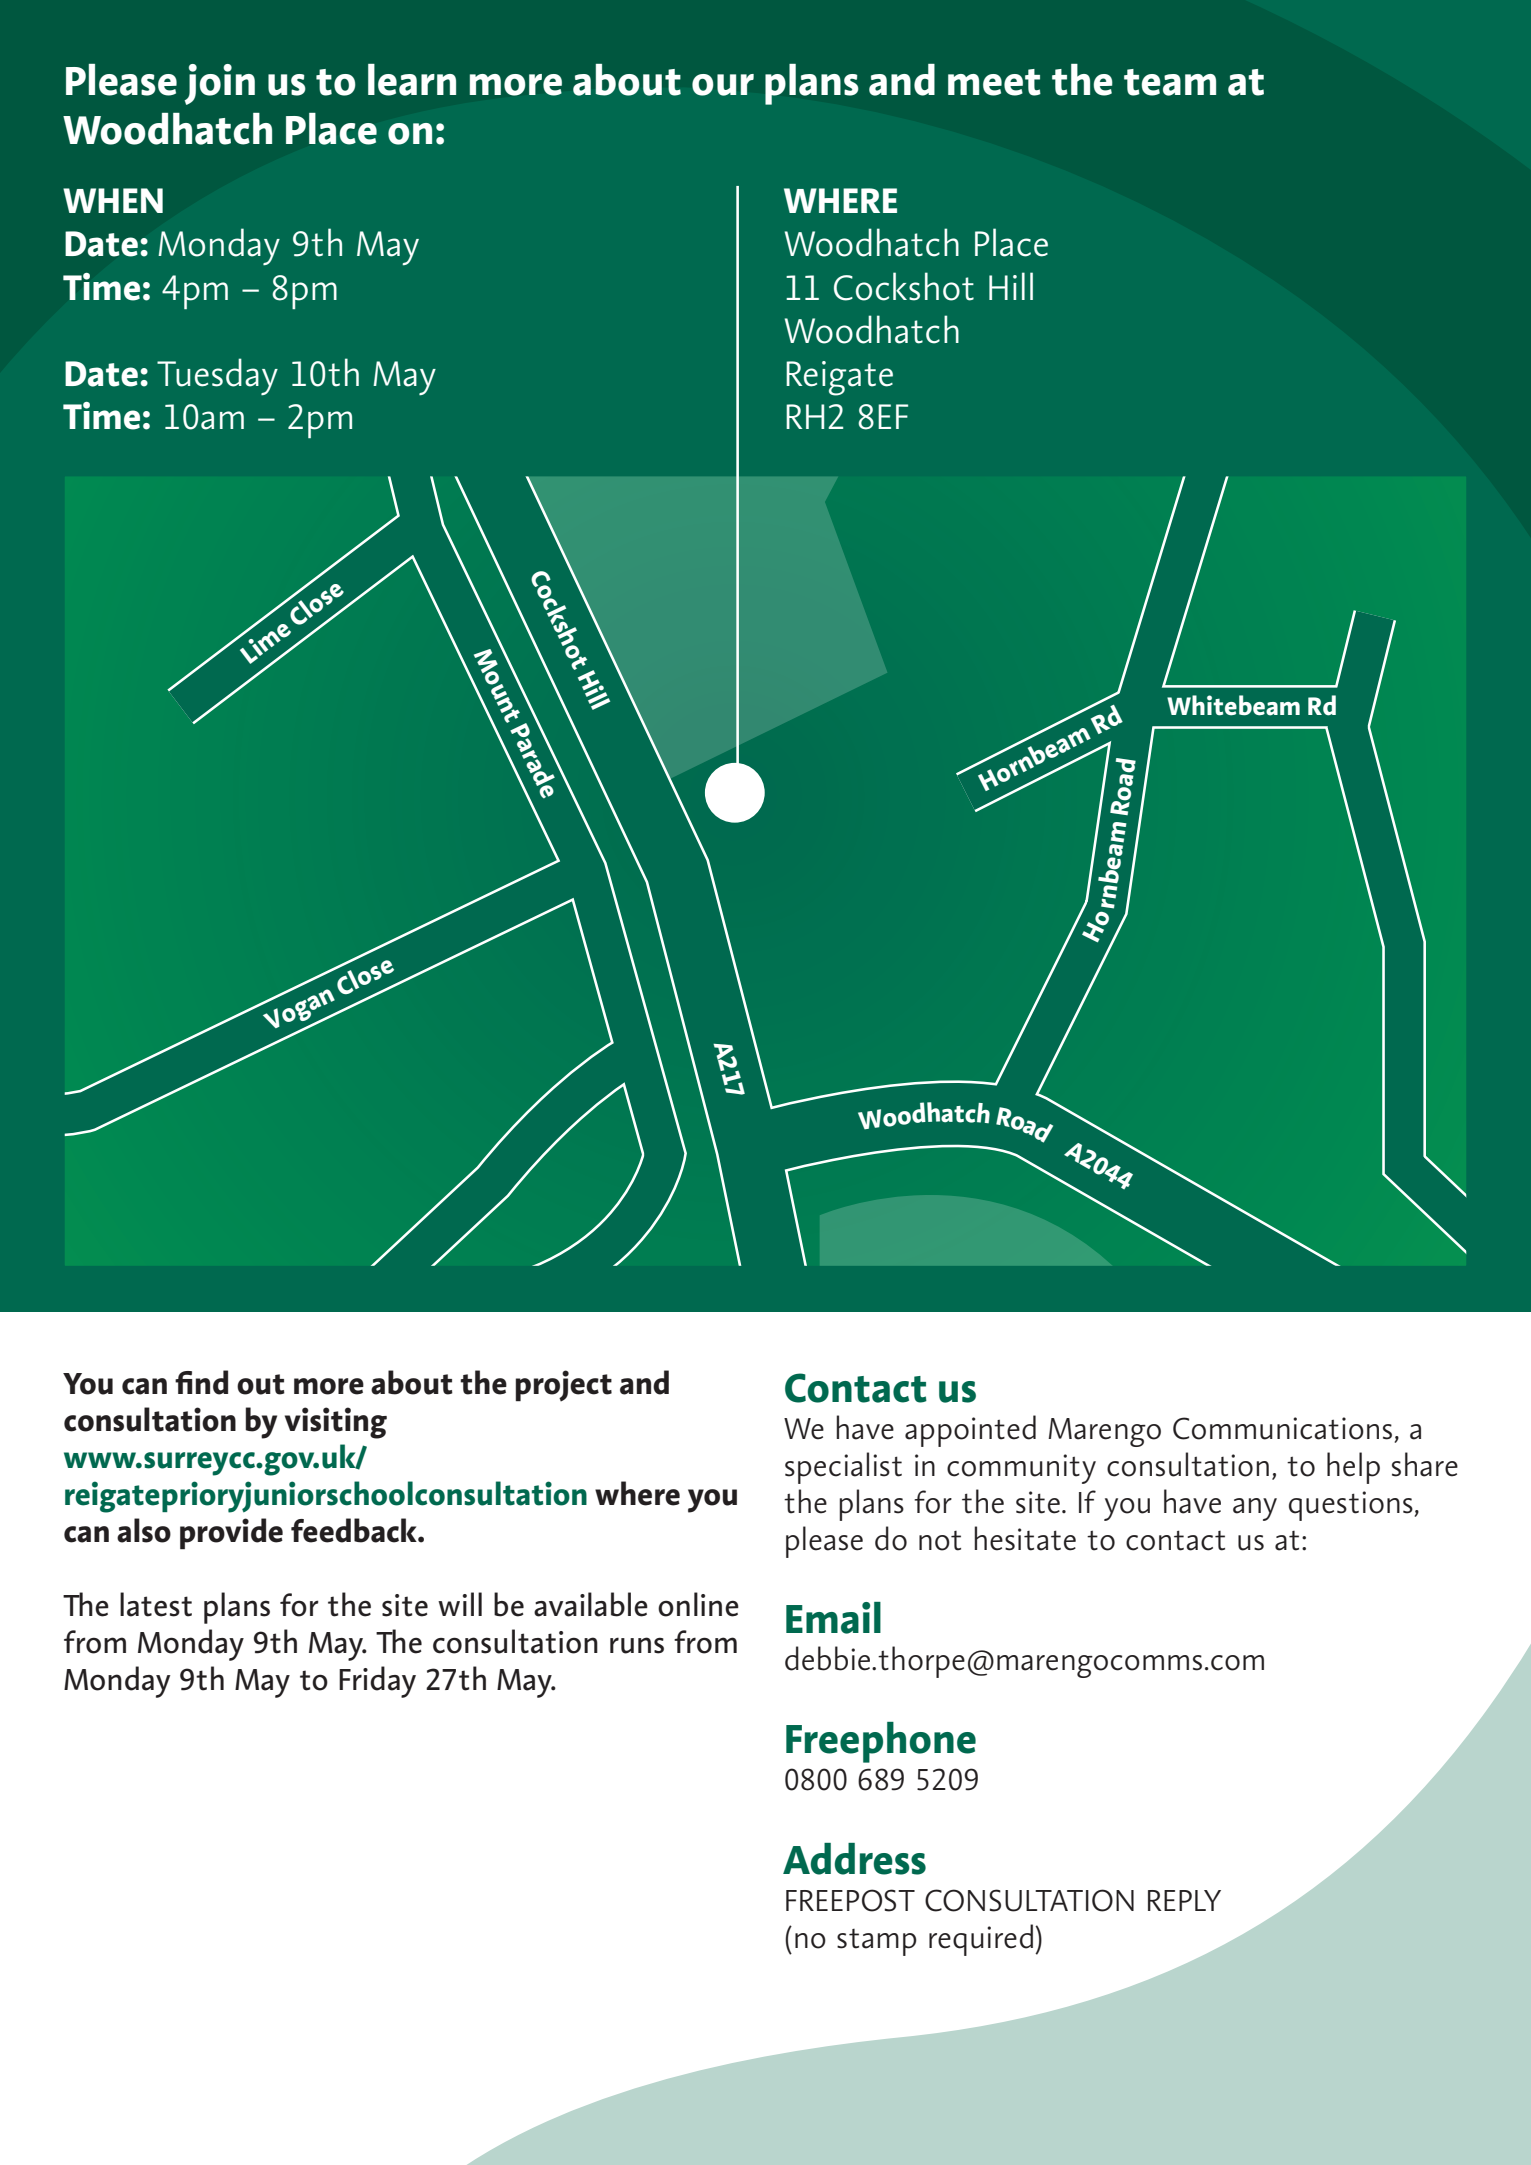  What do you see at coordinates (1282, 1428) in the screenshot?
I see `Communications` at bounding box center [1282, 1428].
